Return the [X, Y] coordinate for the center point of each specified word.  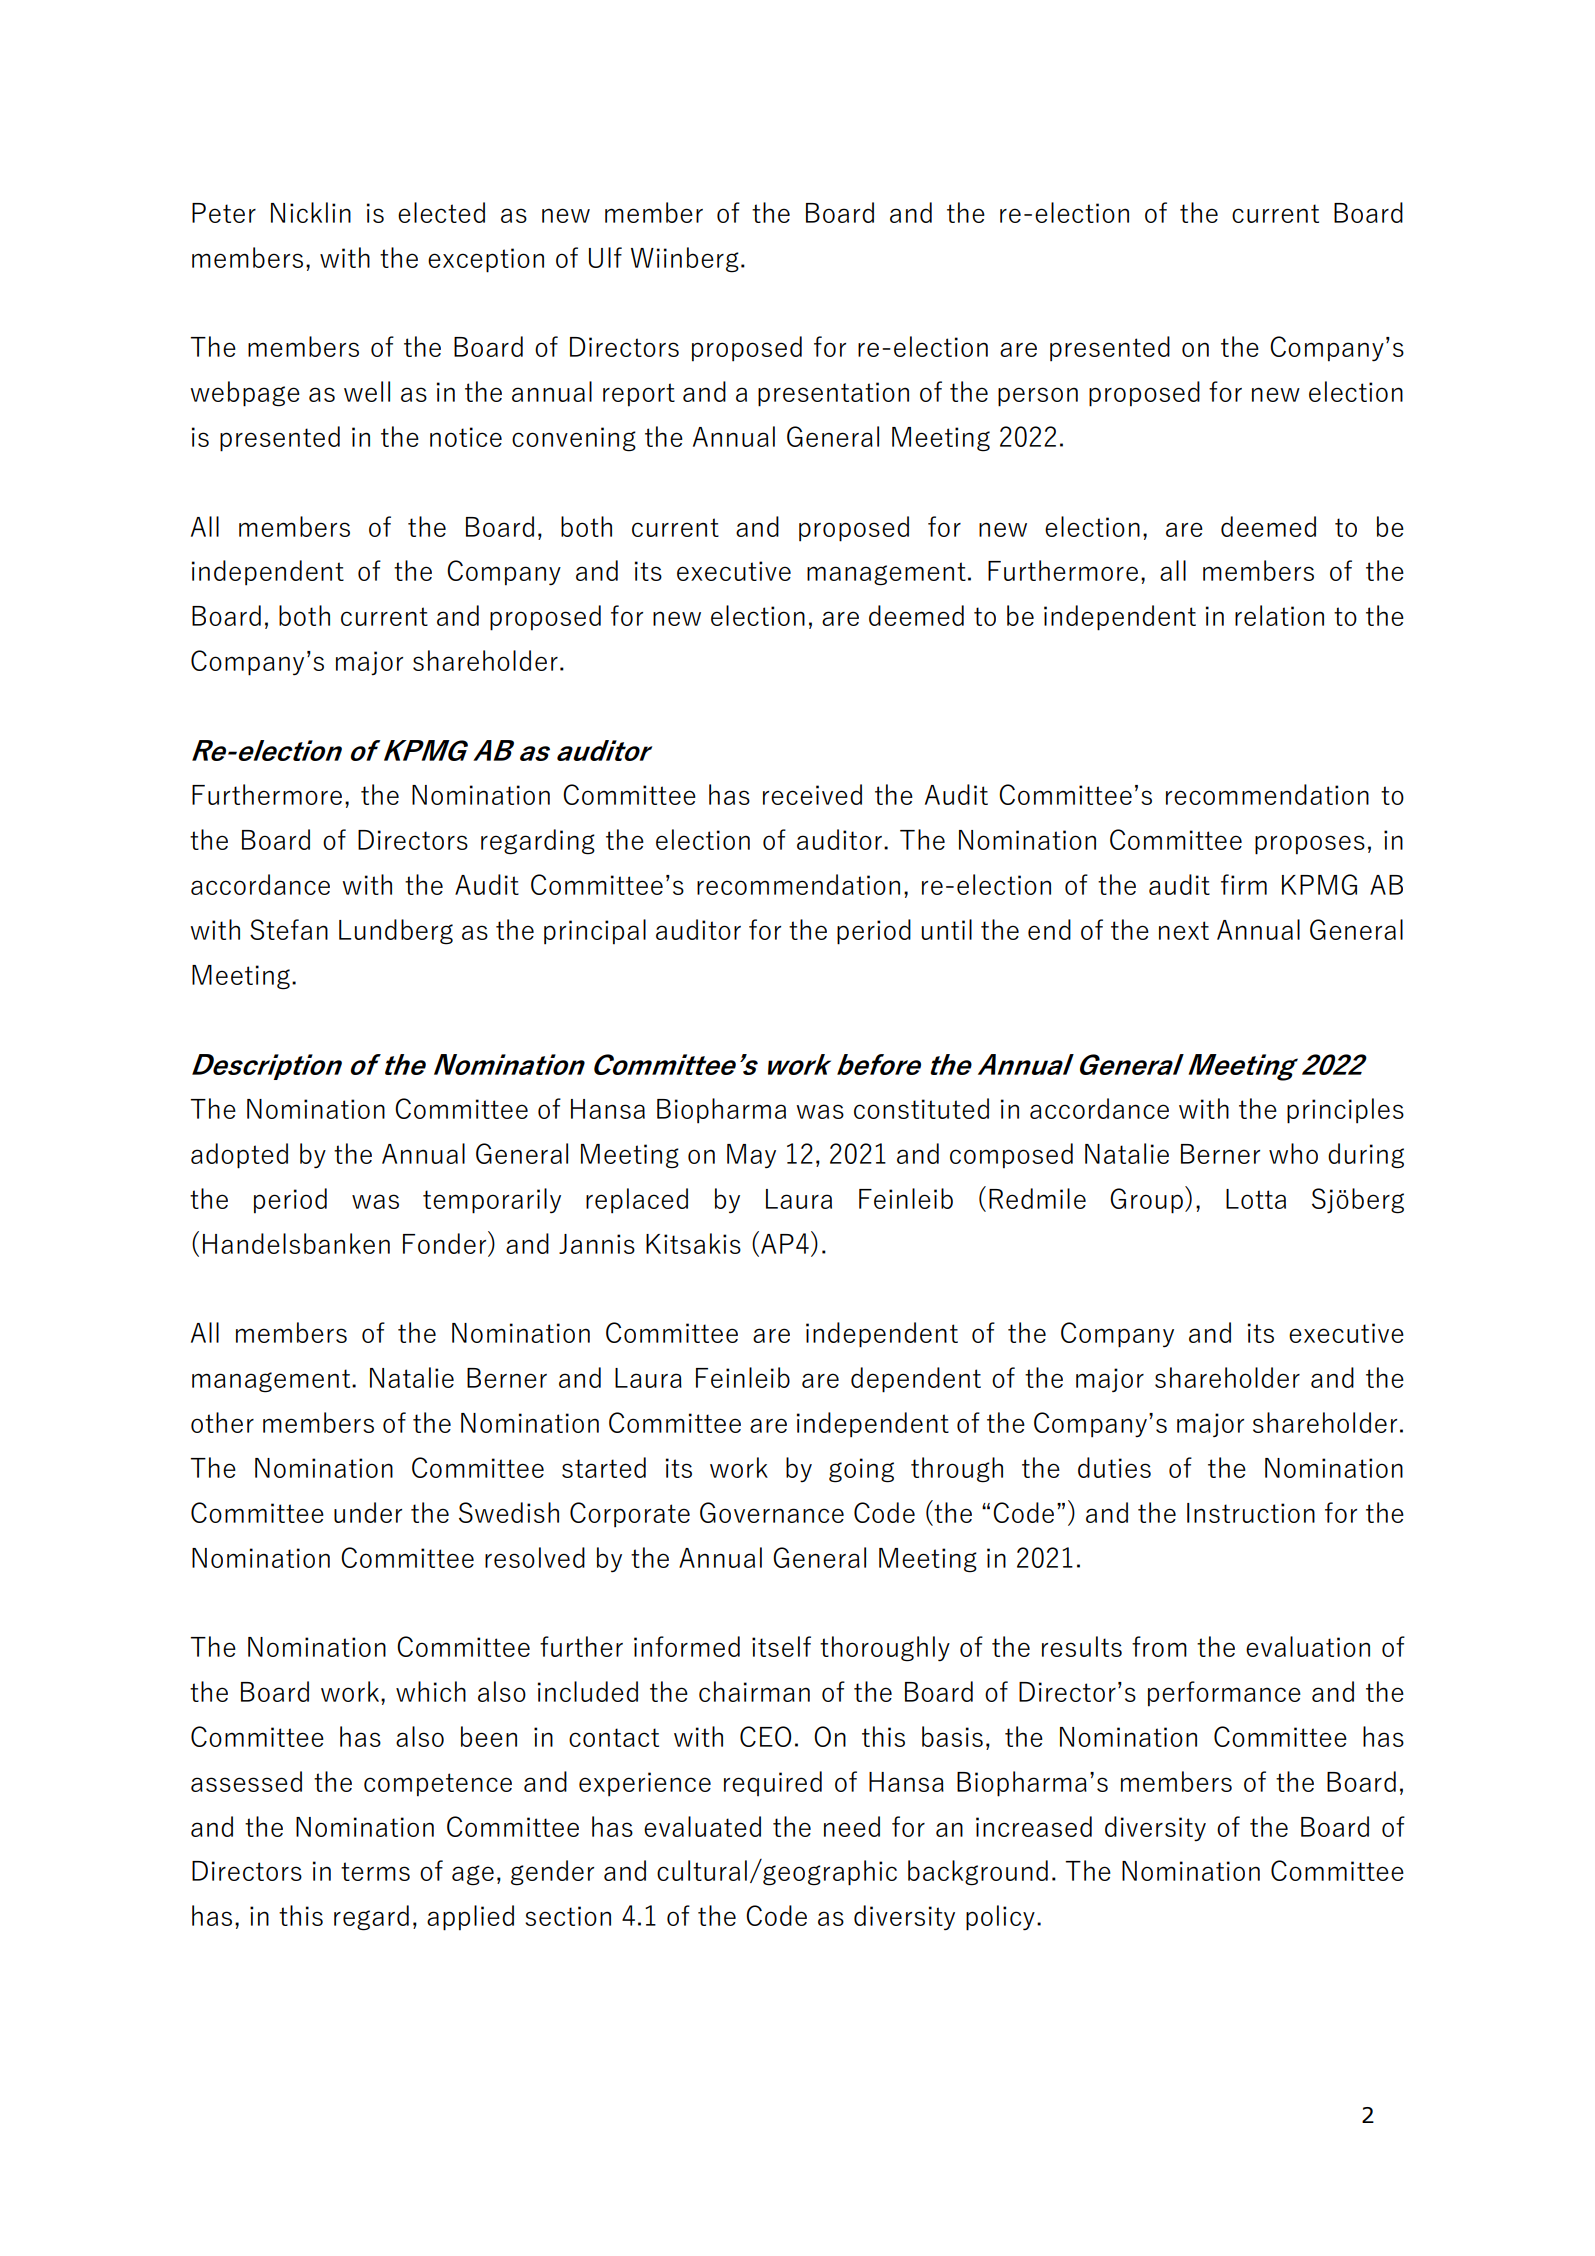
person [1038, 397]
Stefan [289, 929]
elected [441, 212]
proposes [1310, 845]
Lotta [1256, 1199]
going [861, 1470]
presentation [833, 394]
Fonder [446, 1243]
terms [375, 1871]
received [812, 794]
